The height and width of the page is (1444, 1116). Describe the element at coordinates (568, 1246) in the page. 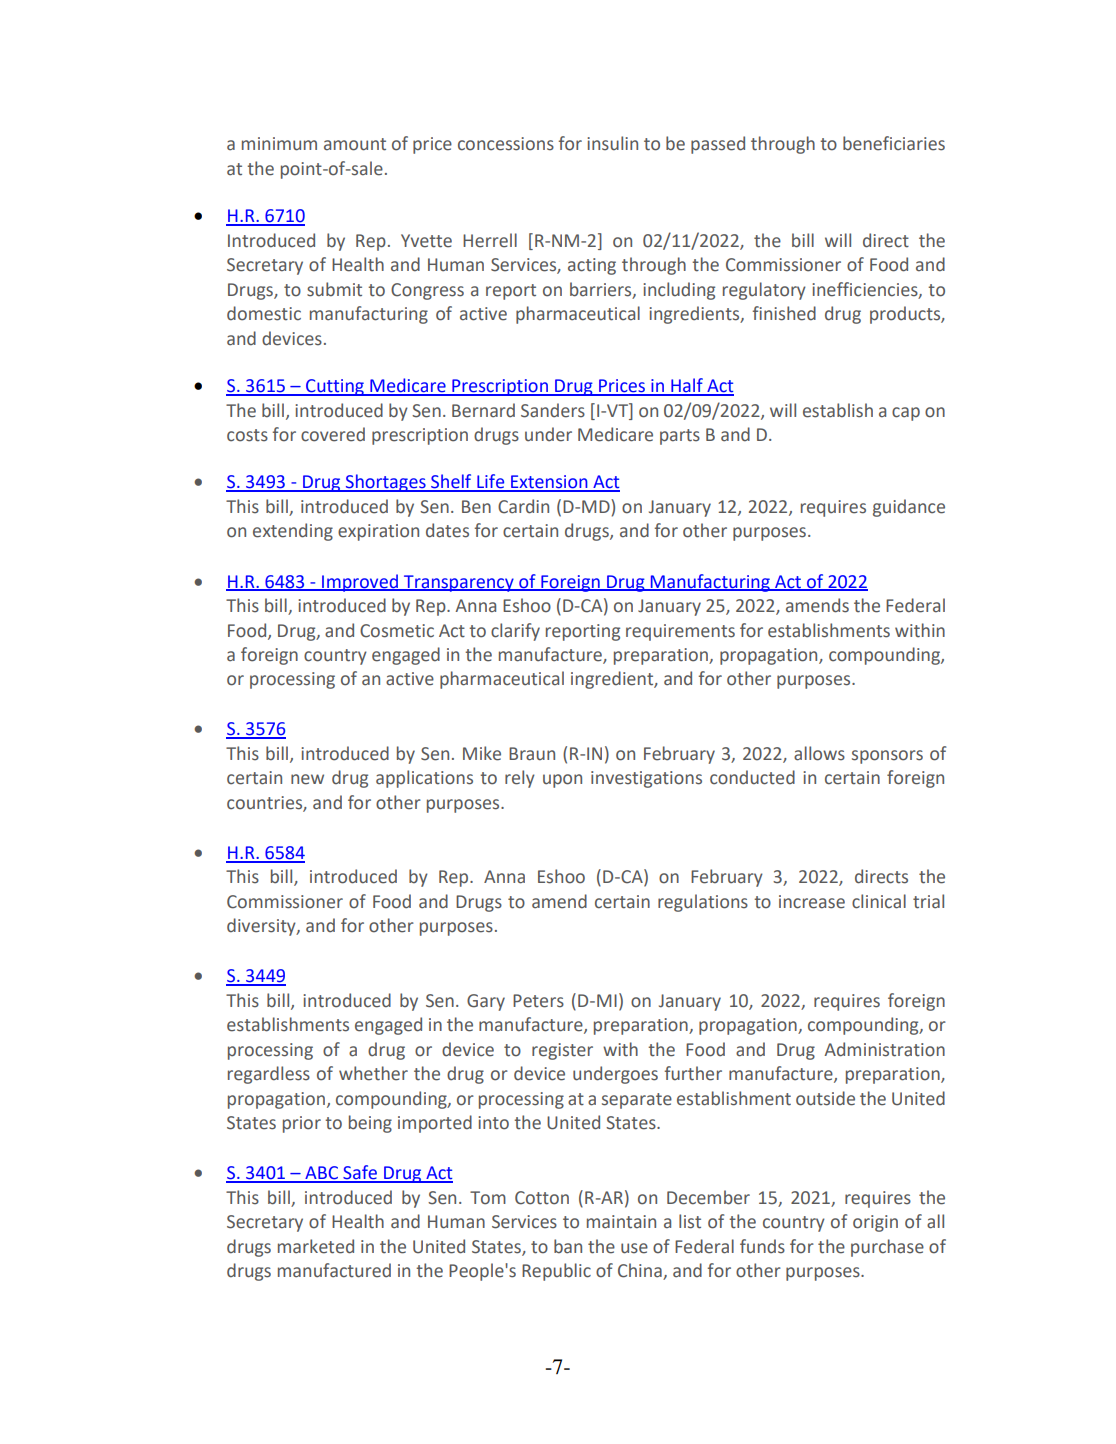

I see `ban` at that location.
